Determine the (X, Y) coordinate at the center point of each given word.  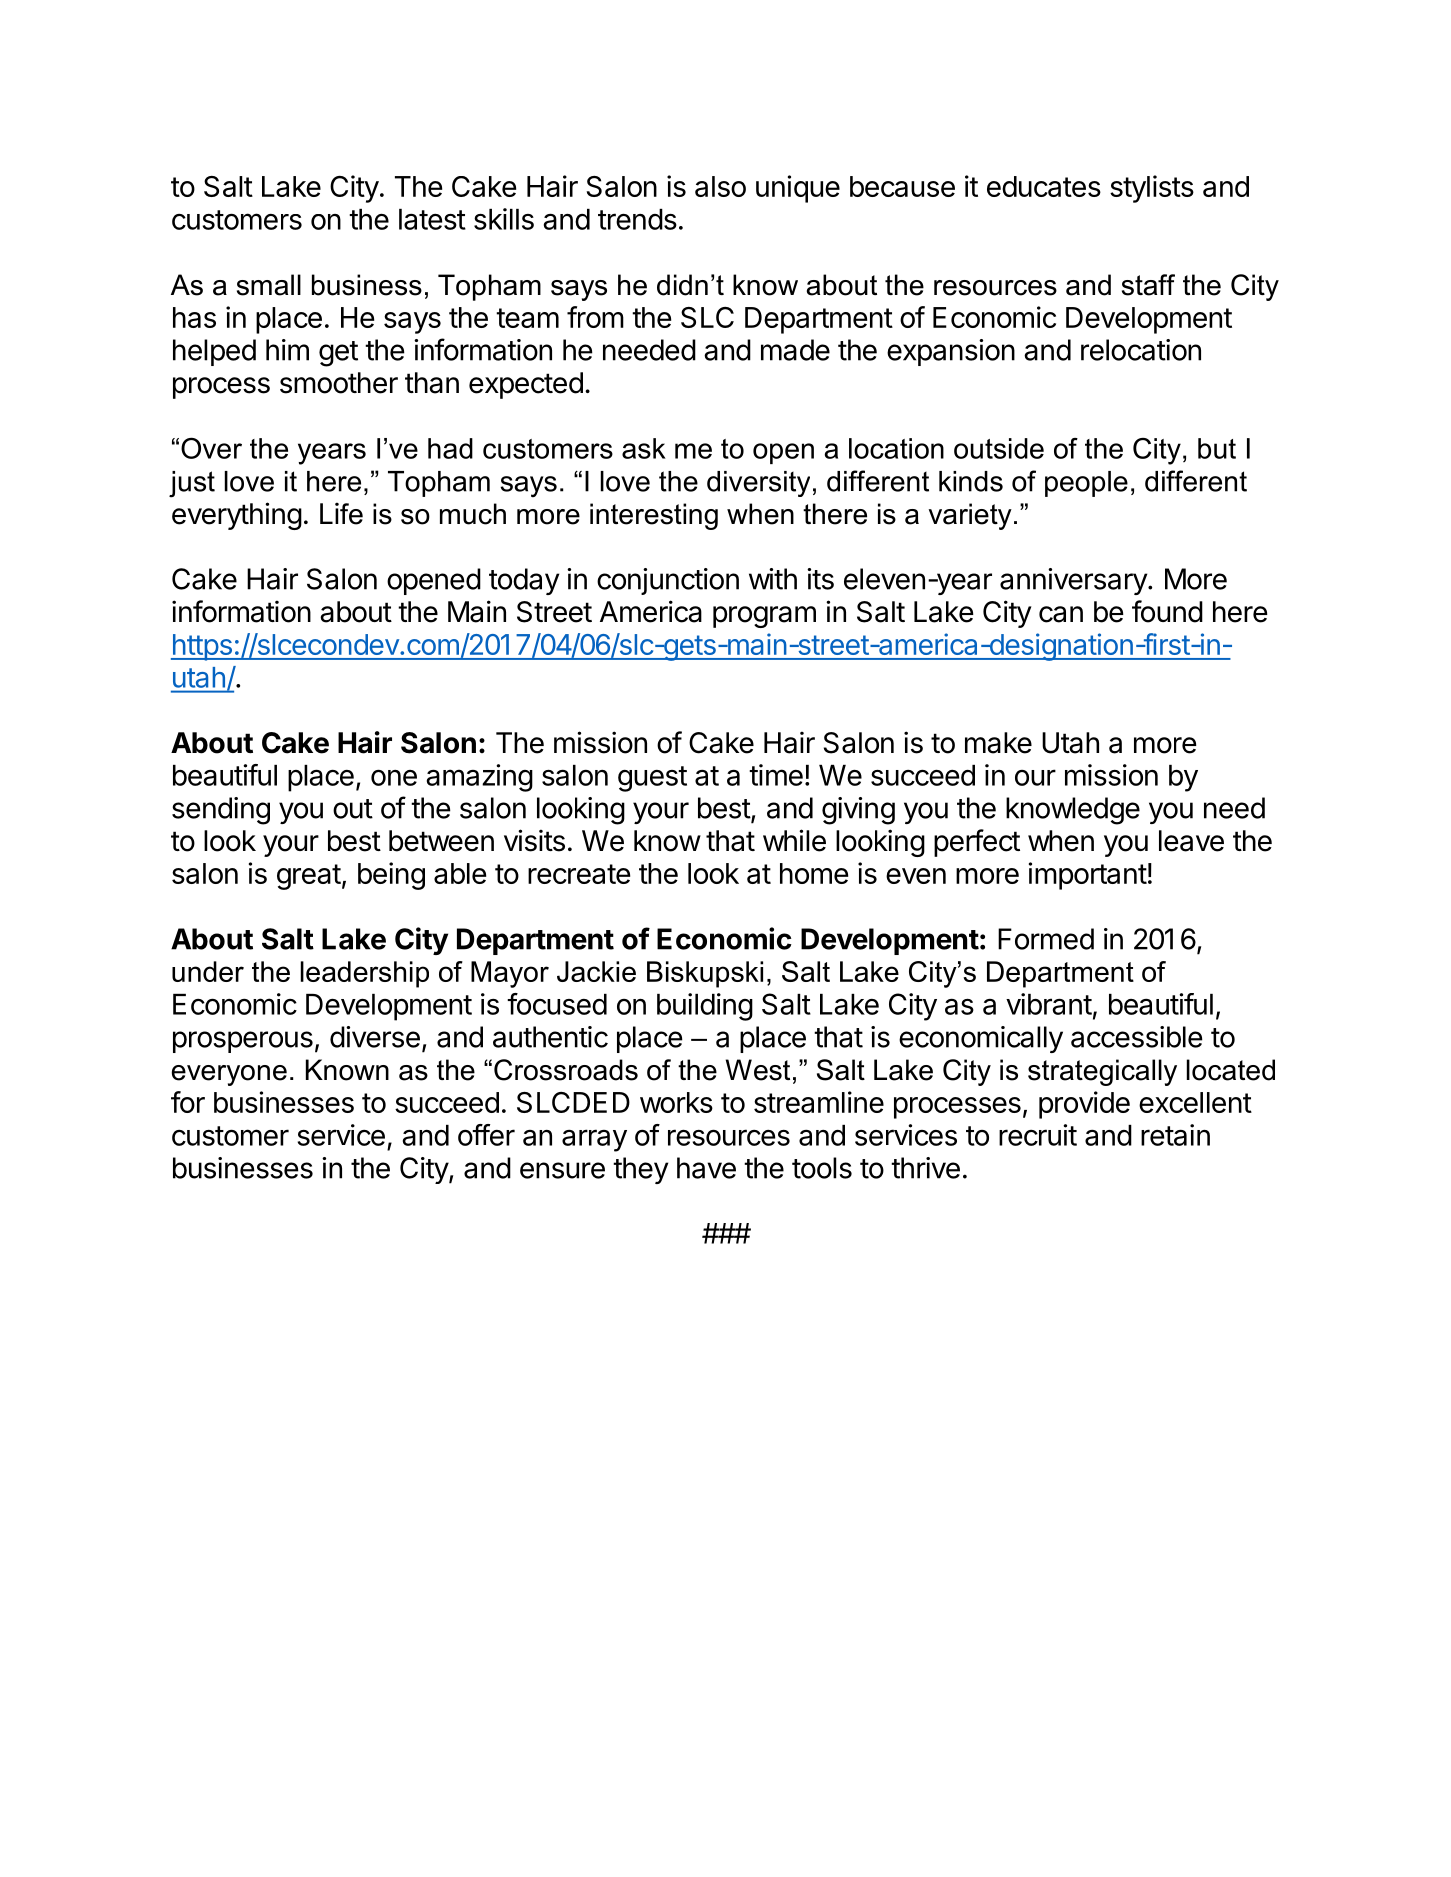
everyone (229, 1075)
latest (432, 219)
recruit (1038, 1135)
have (706, 1168)
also (720, 186)
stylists (1152, 189)
